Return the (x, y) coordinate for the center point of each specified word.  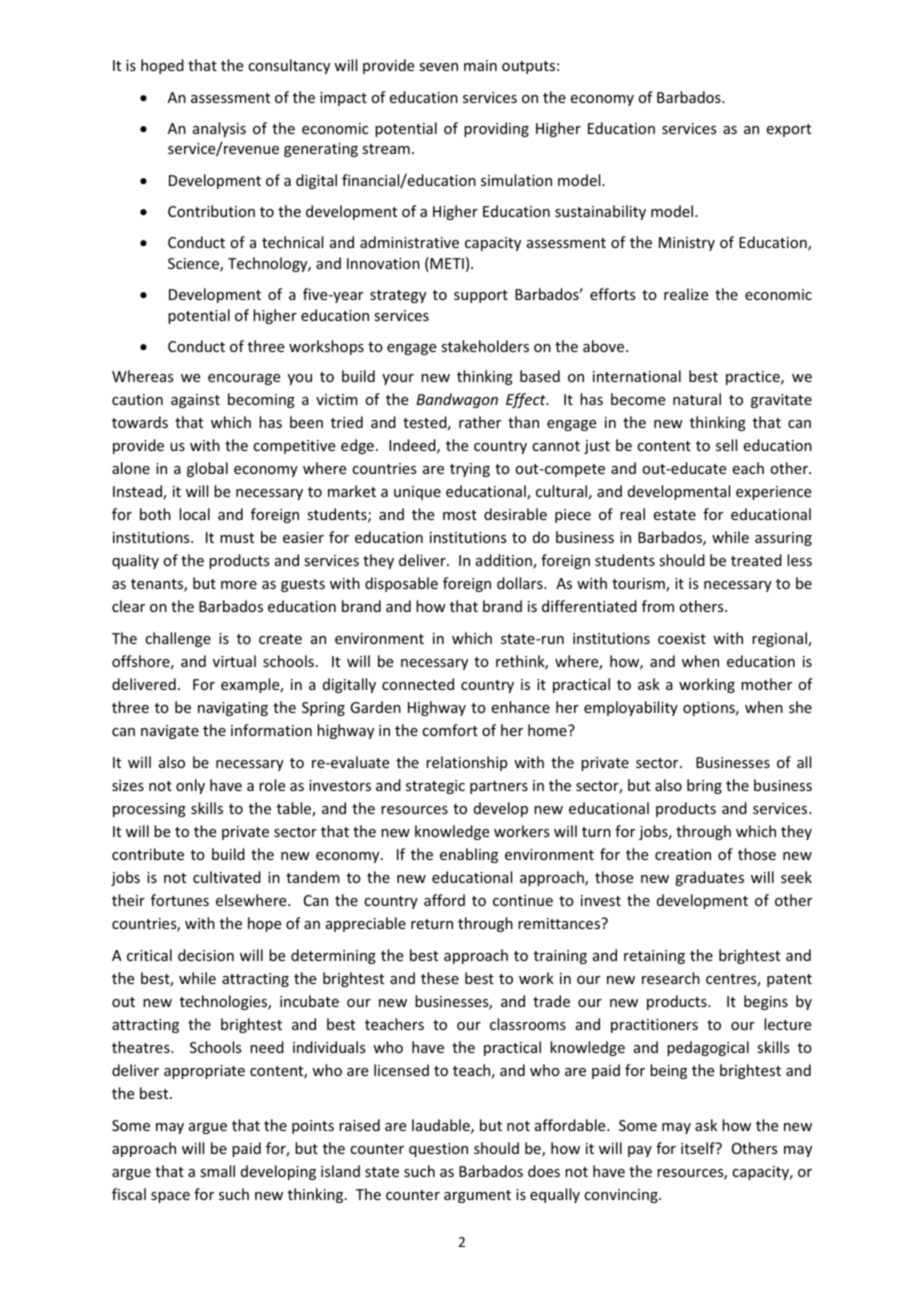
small (217, 1171)
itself (699, 1148)
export (789, 130)
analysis (219, 129)
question (438, 1150)
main (480, 65)
